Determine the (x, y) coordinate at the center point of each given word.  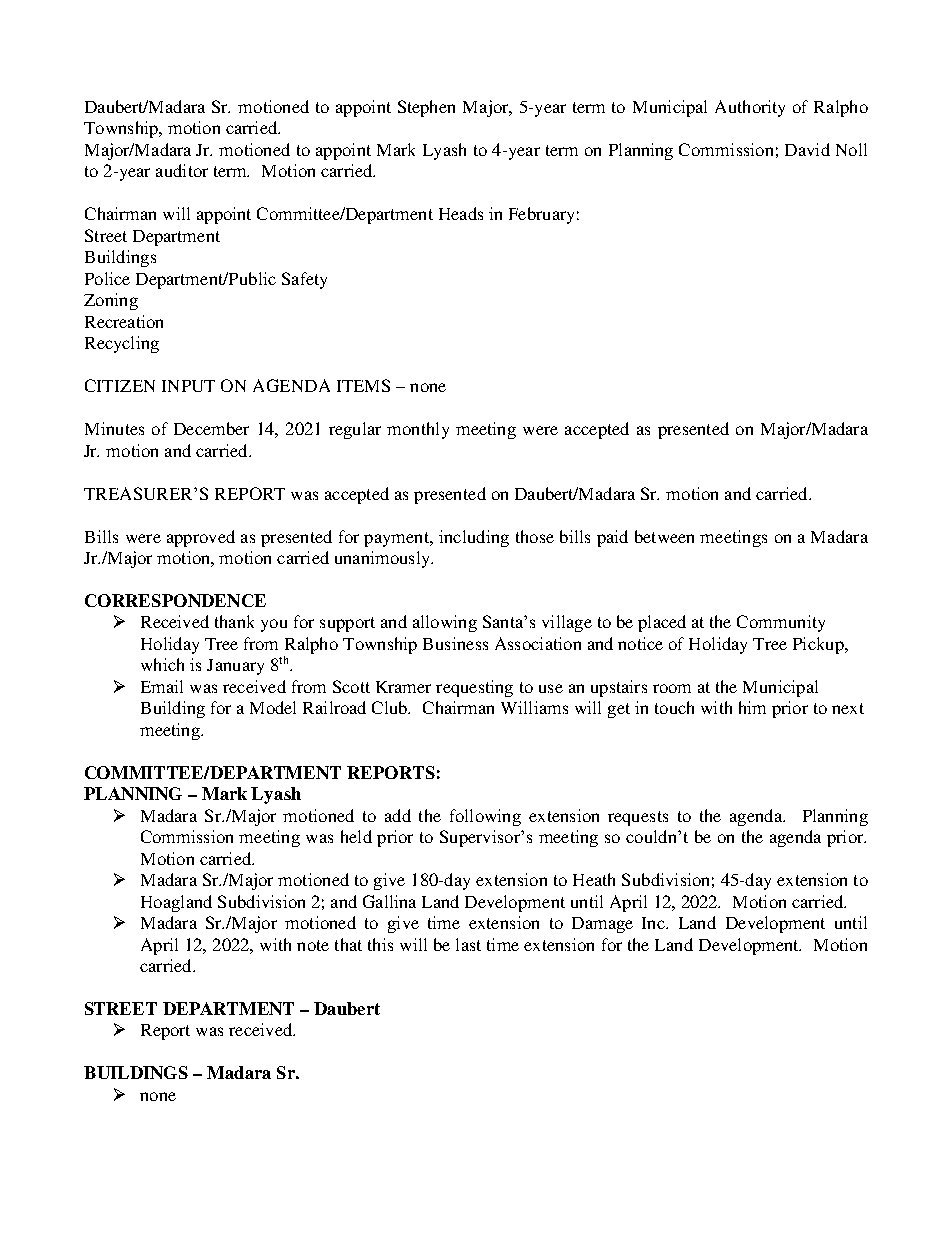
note (313, 945)
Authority (750, 108)
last (468, 944)
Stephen (426, 108)
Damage (602, 925)
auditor (182, 170)
